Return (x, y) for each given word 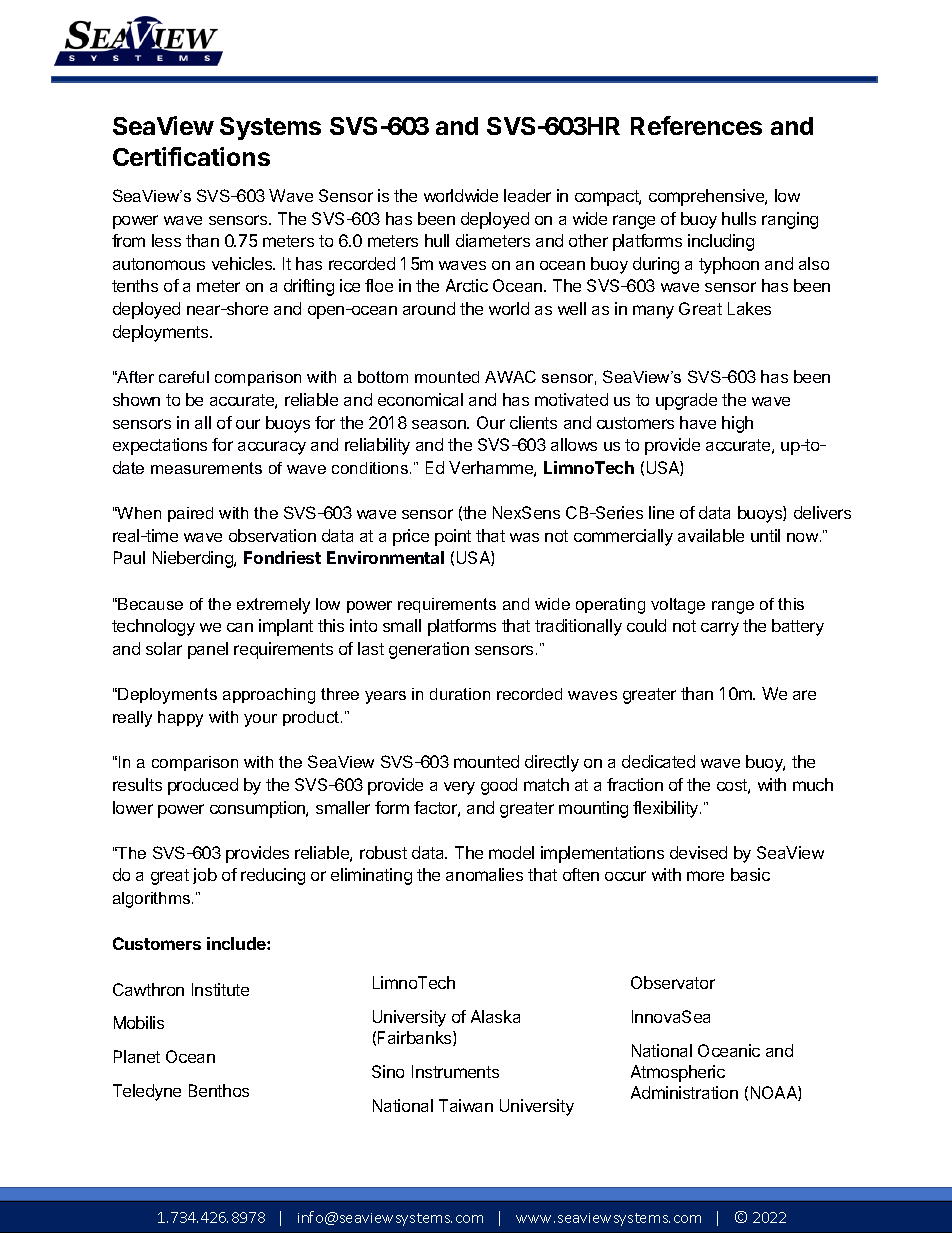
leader (527, 195)
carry (720, 629)
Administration (684, 1092)
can (240, 627)
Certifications (191, 156)
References (696, 125)
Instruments (455, 1071)
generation (429, 650)
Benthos (219, 1090)
